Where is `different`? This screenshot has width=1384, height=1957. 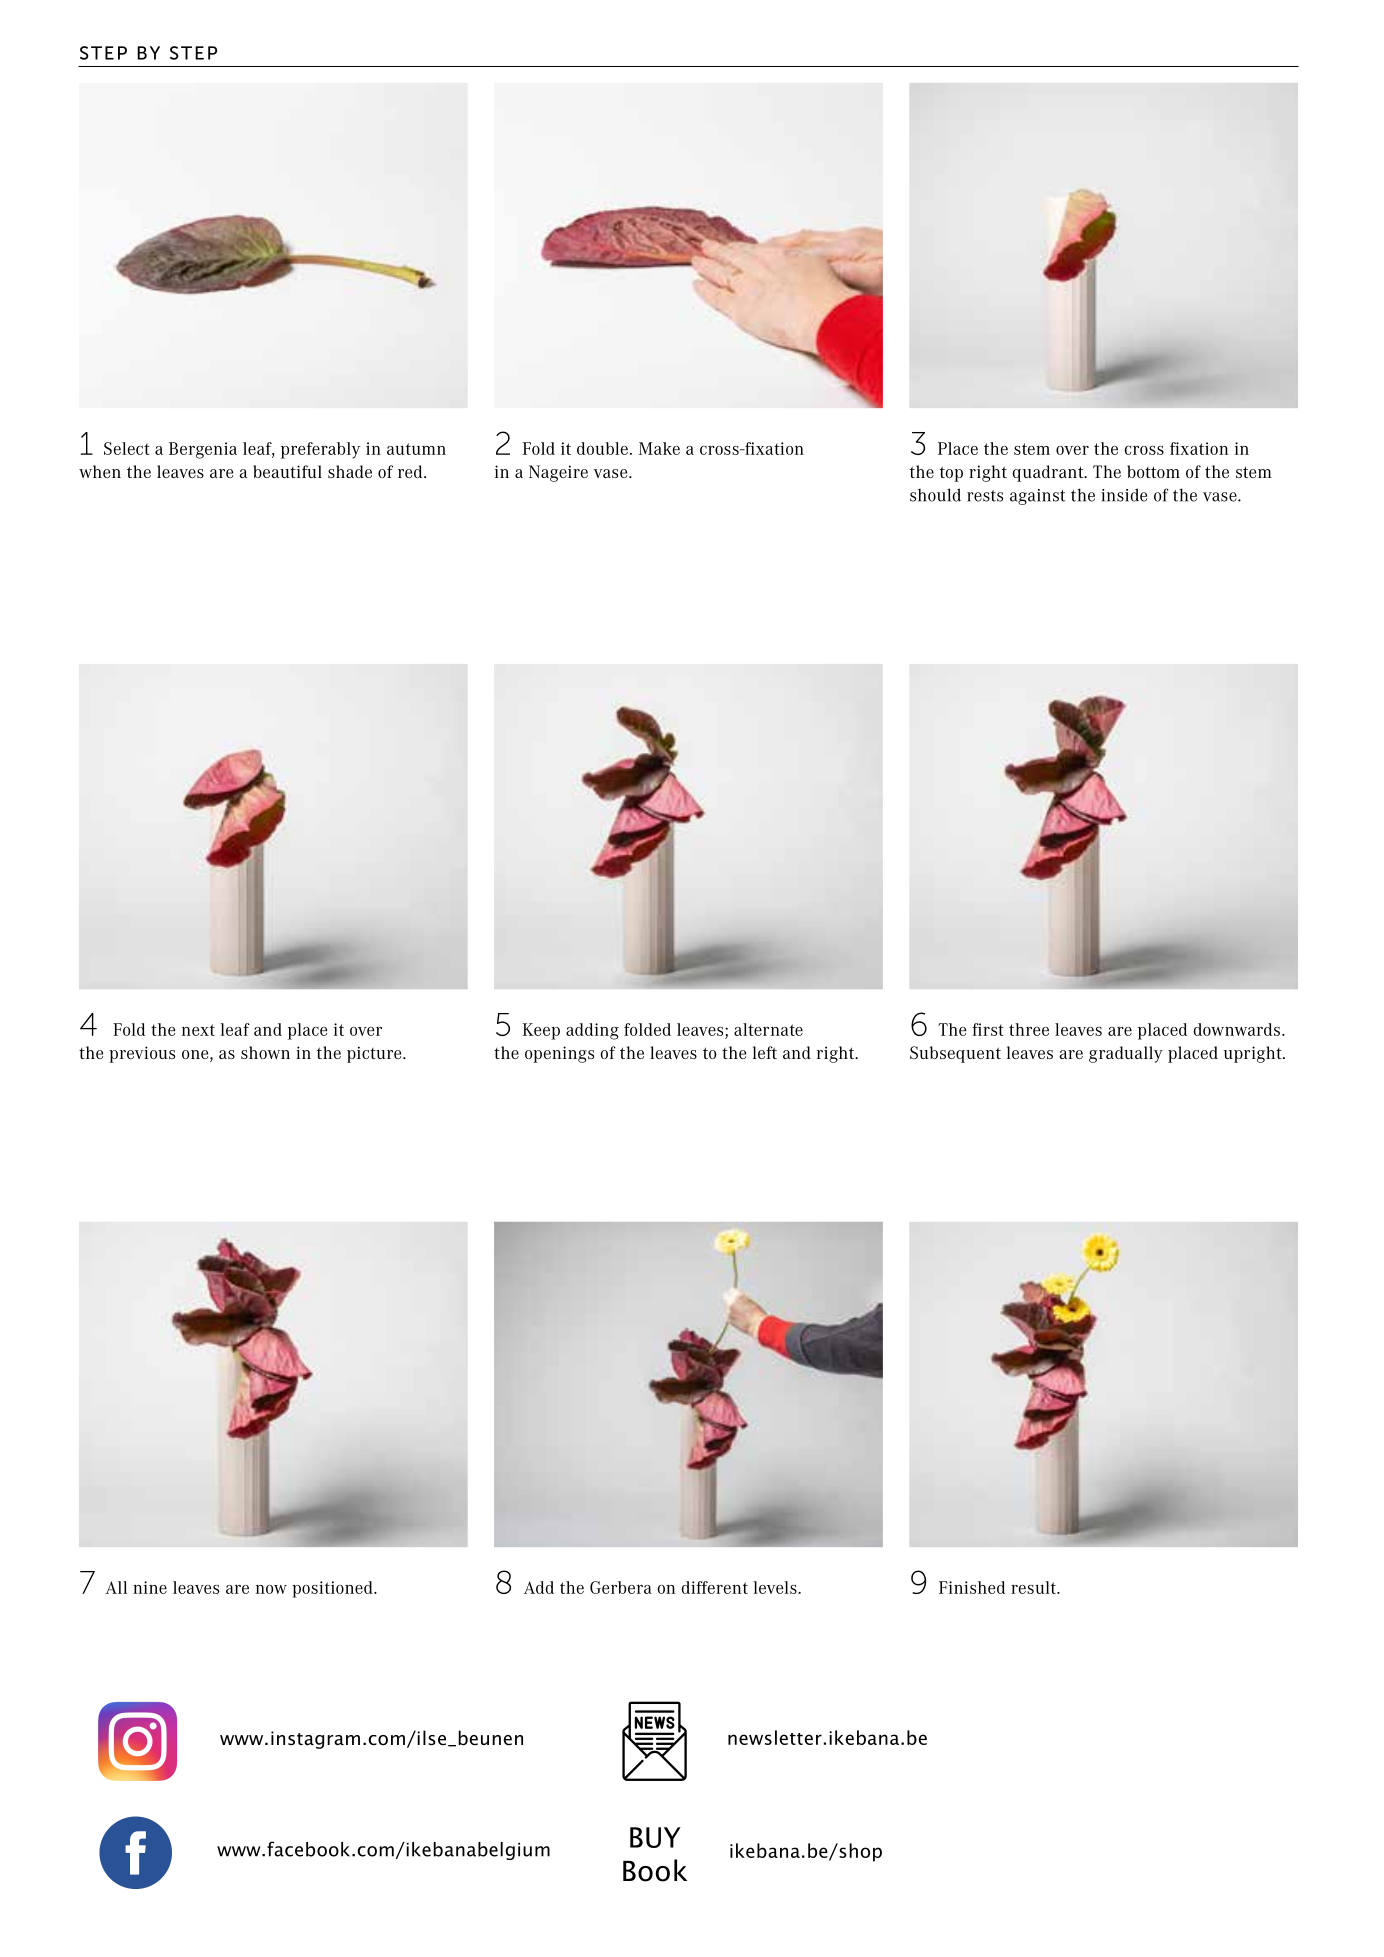 different is located at coordinates (714, 1587).
